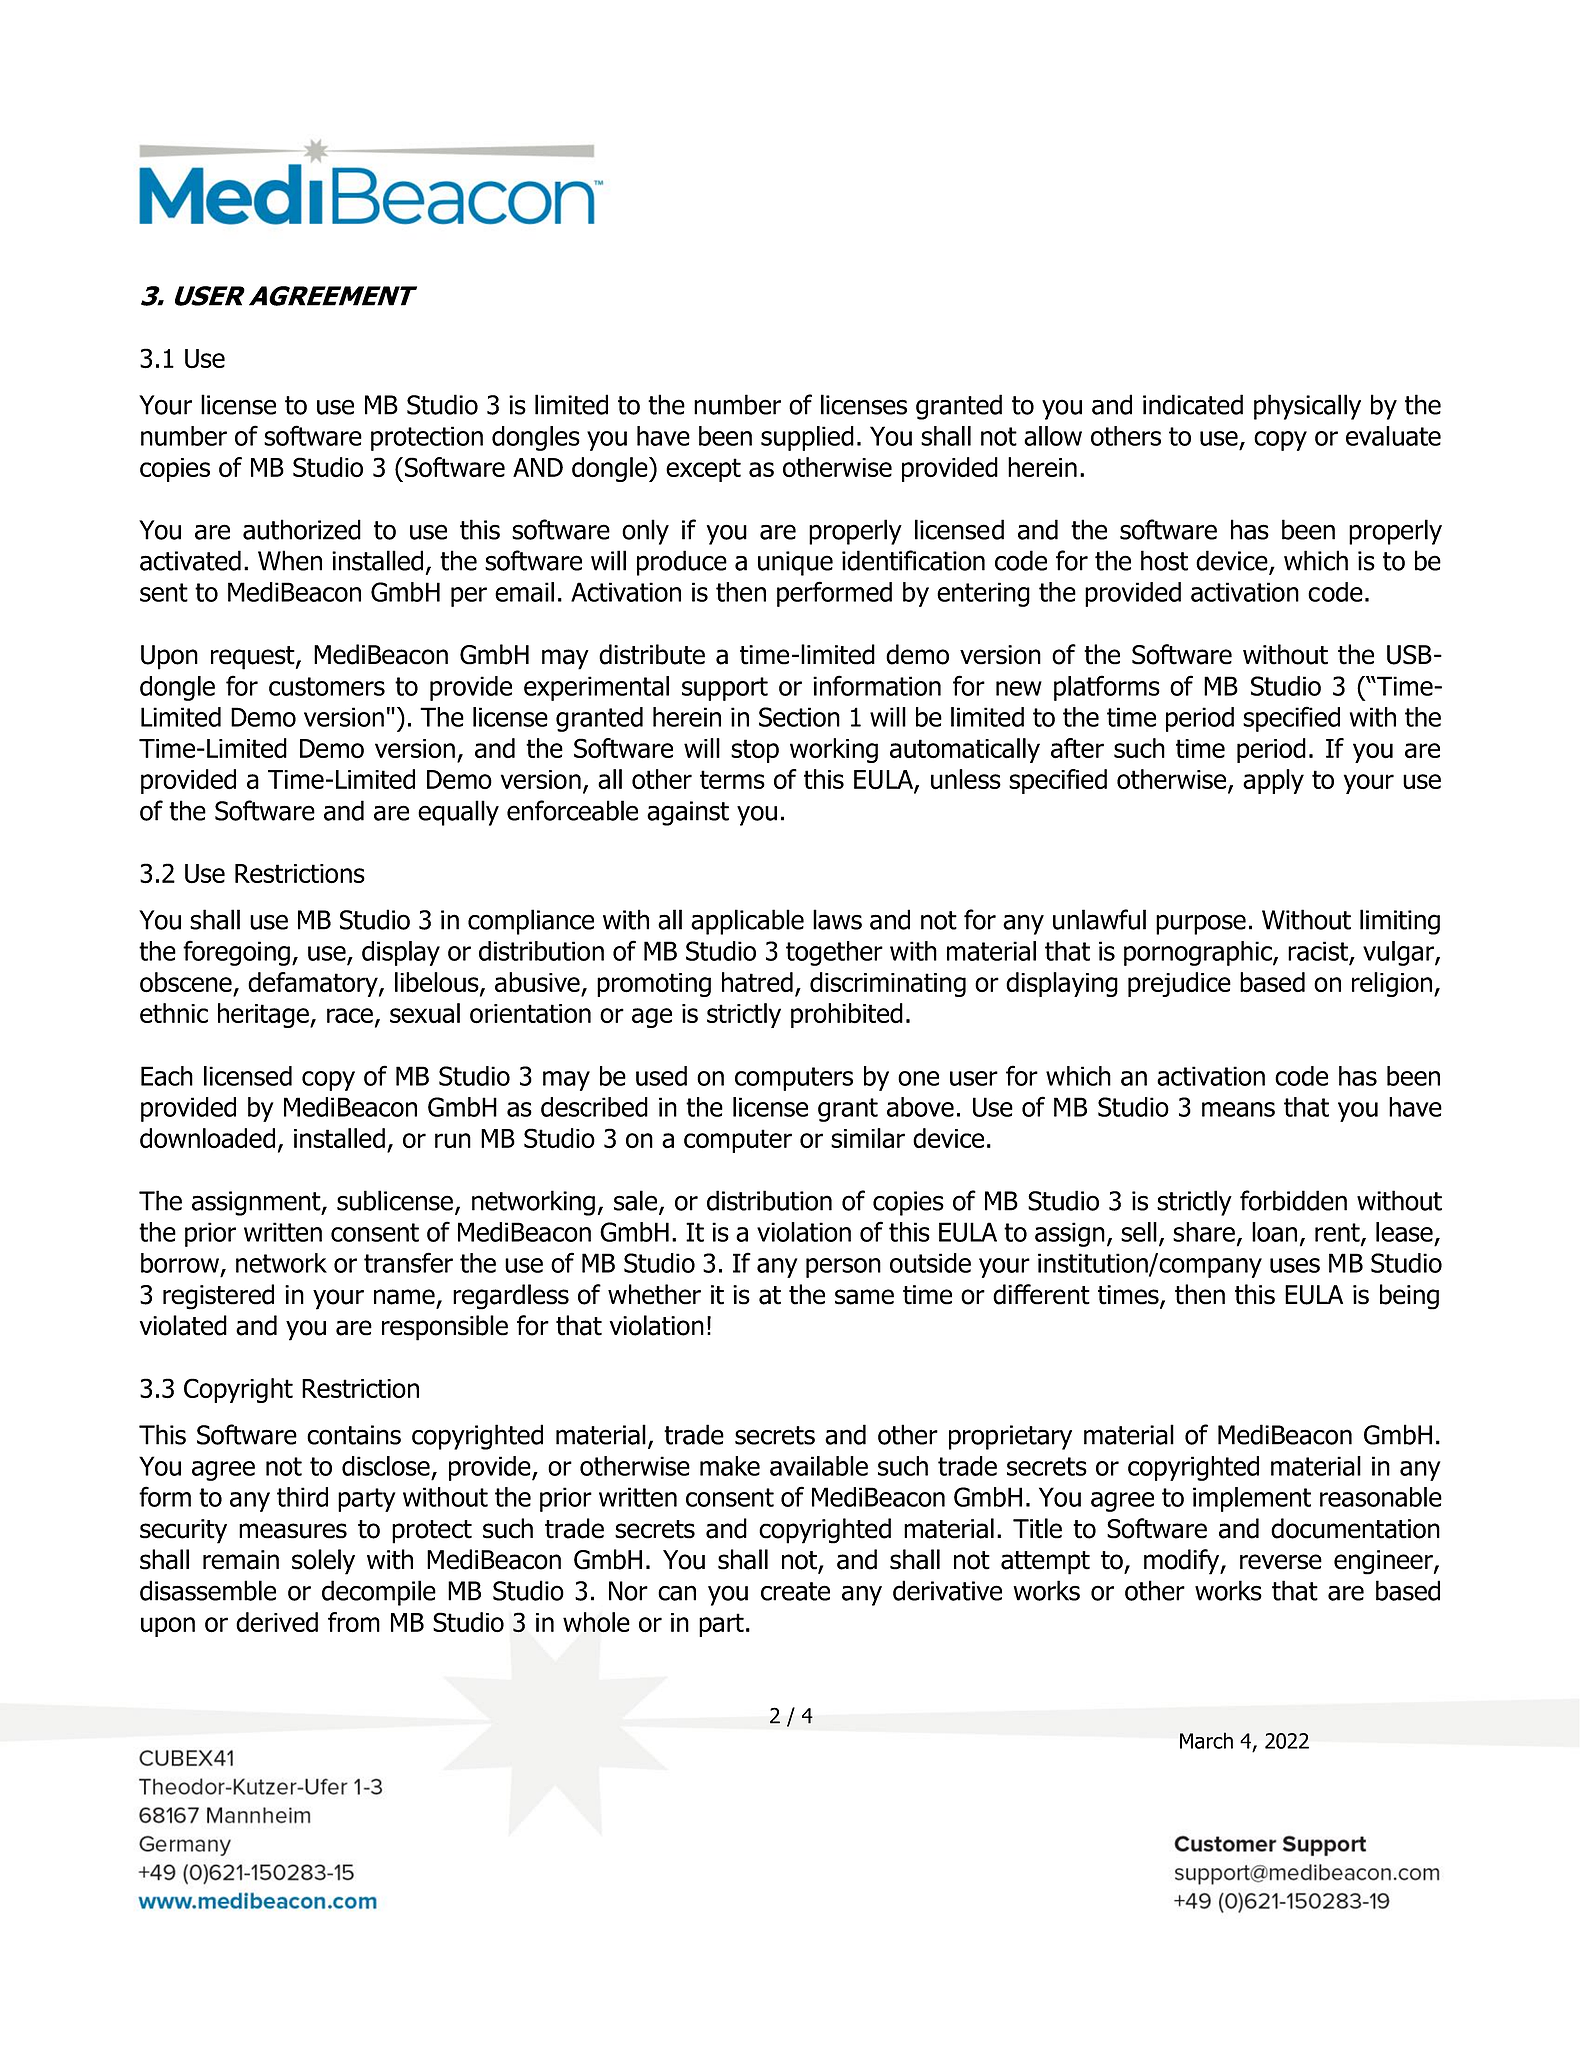 The height and width of the screenshot is (2048, 1582). What do you see at coordinates (1252, 1499) in the screenshot?
I see `implement` at bounding box center [1252, 1499].
